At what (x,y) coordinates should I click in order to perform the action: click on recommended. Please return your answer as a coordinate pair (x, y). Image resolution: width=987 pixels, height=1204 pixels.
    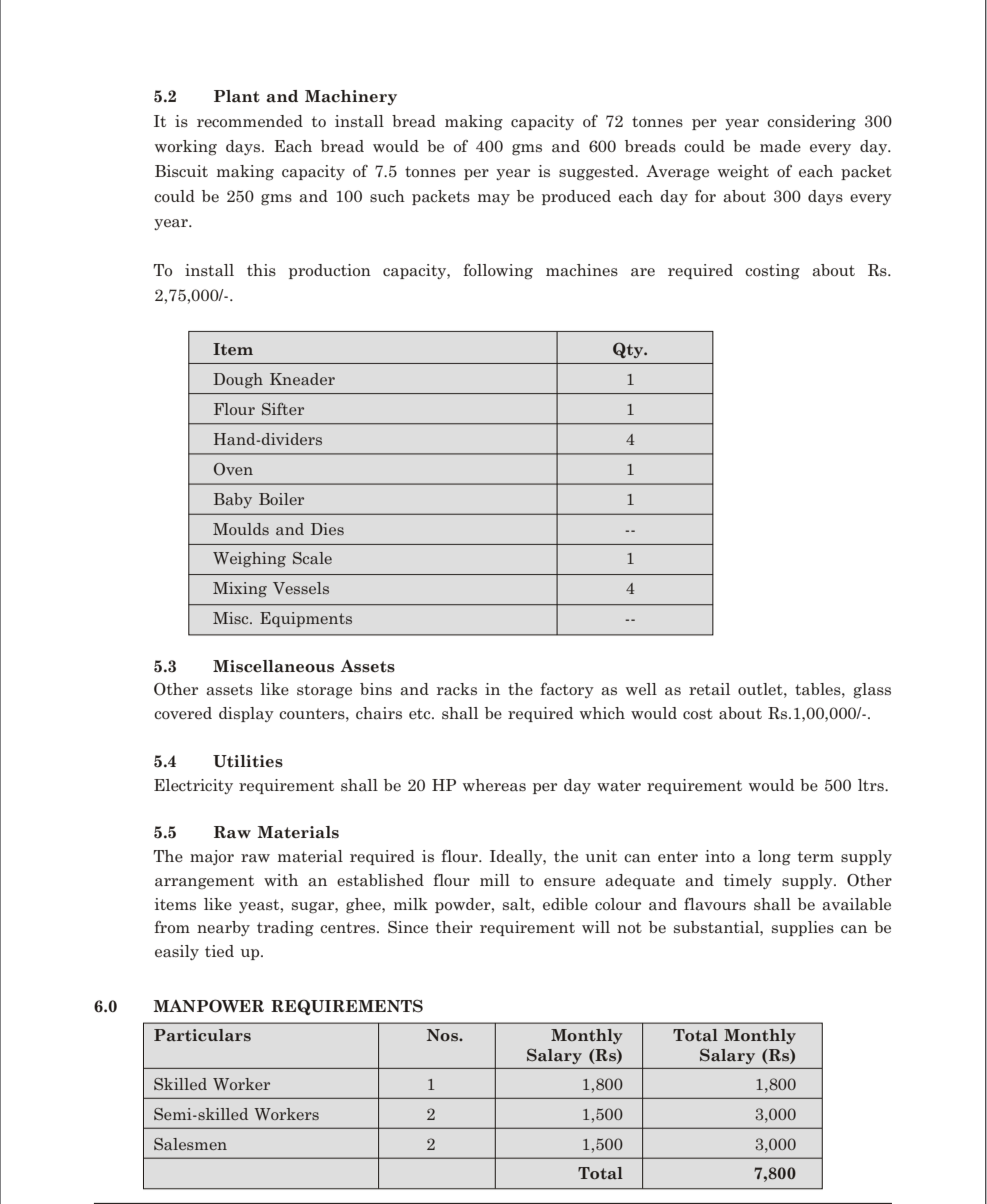
    Looking at the image, I should click on (250, 121).
